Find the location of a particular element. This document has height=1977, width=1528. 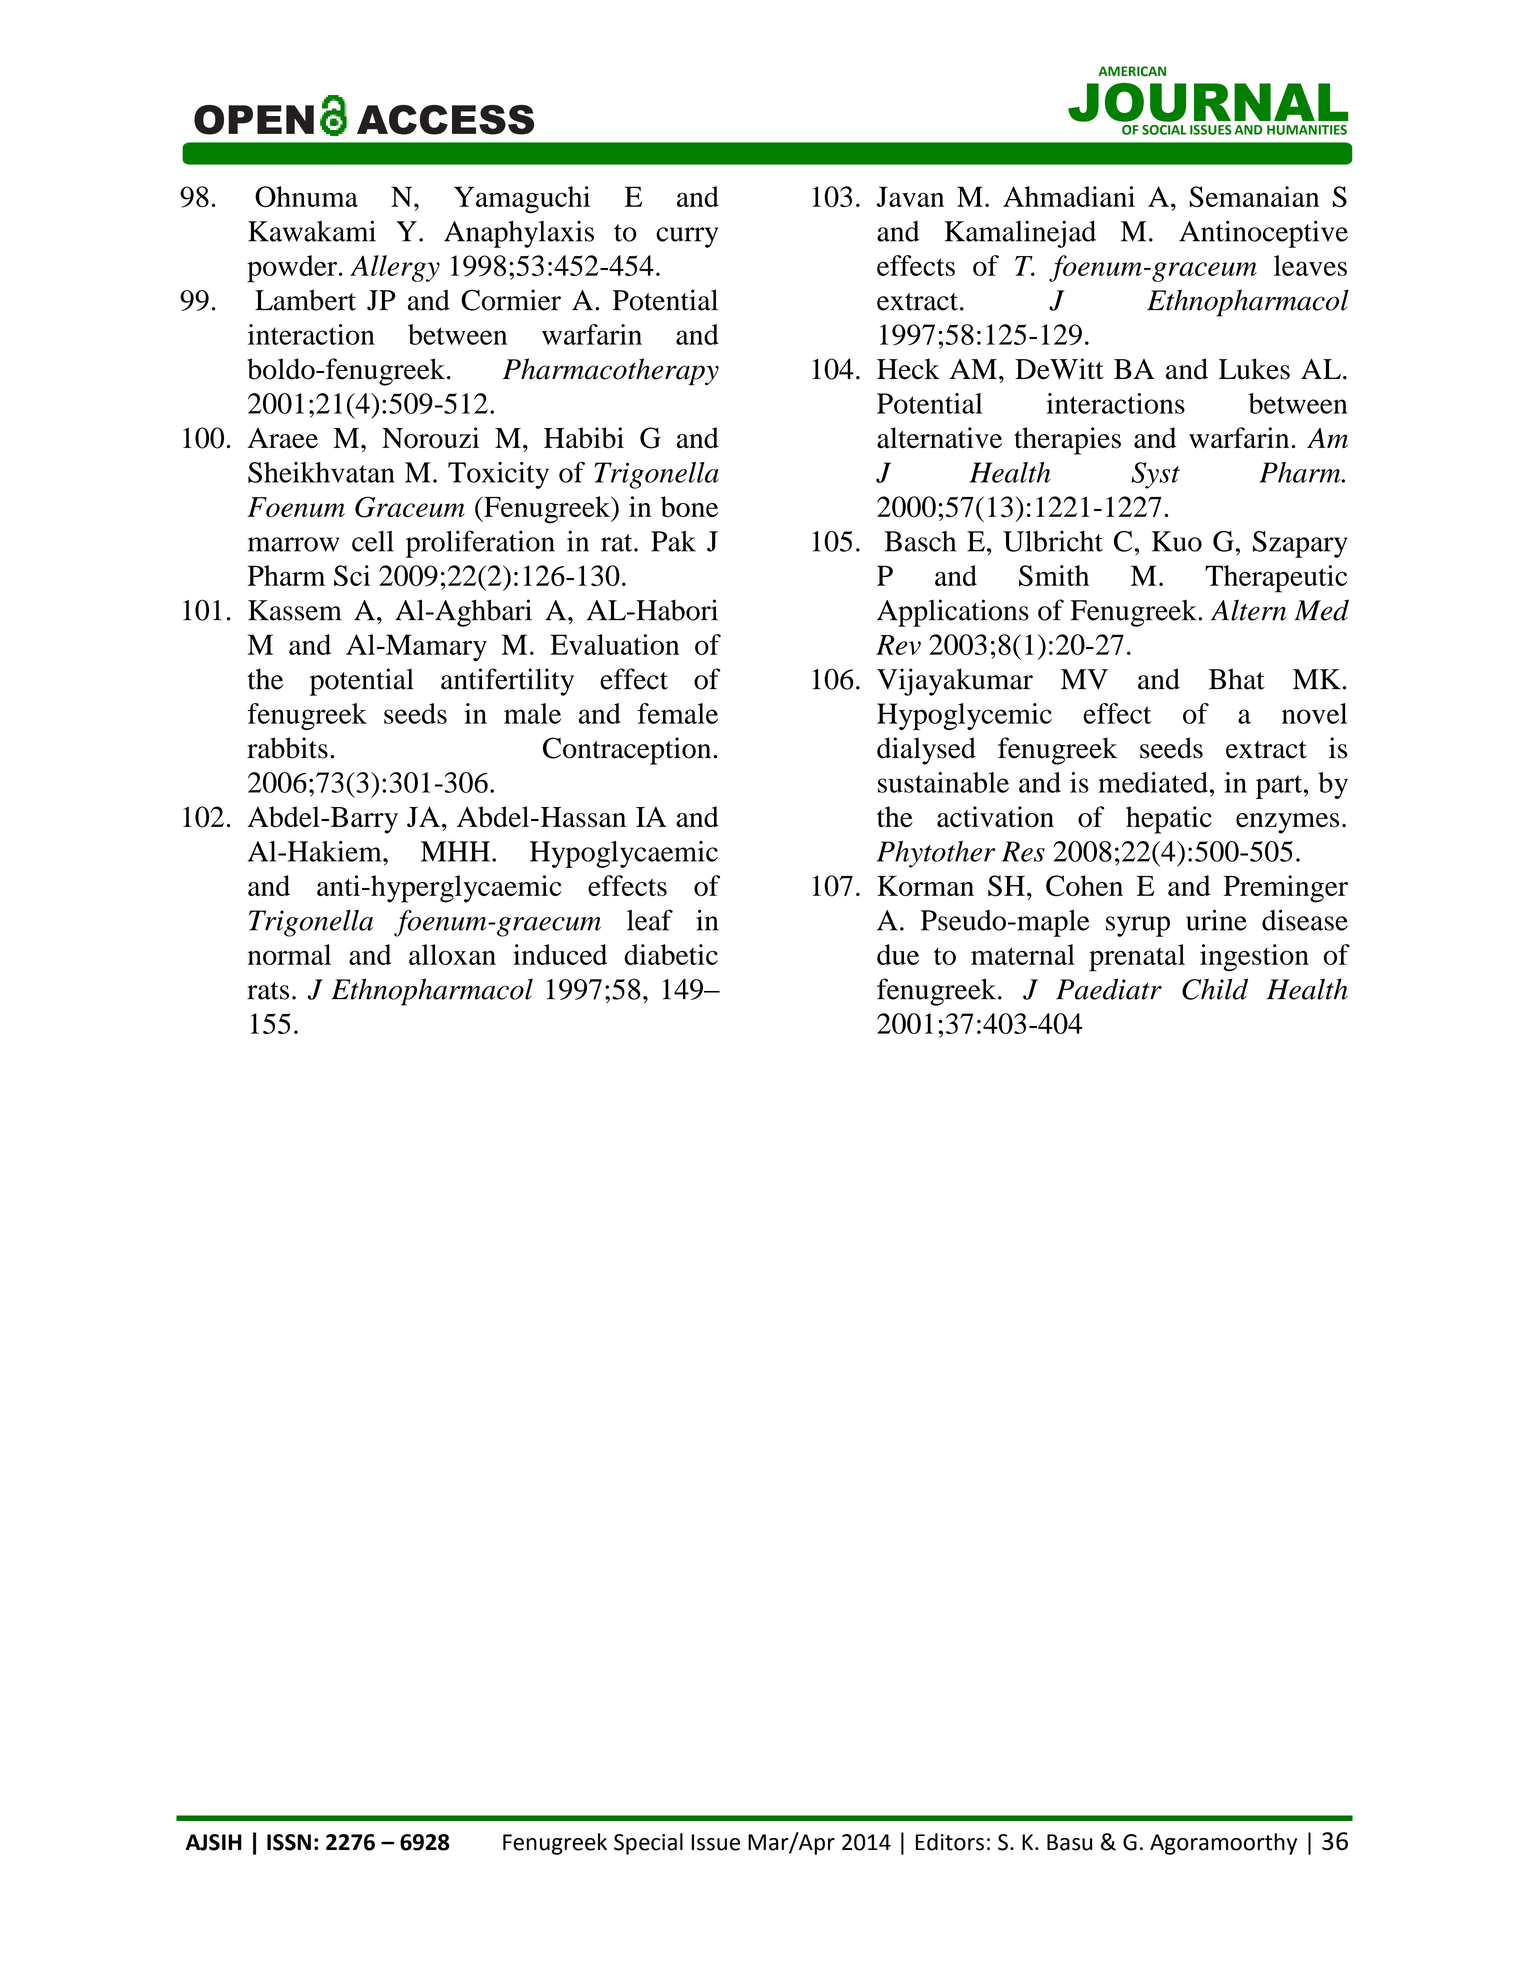

Javan is located at coordinates (910, 196).
